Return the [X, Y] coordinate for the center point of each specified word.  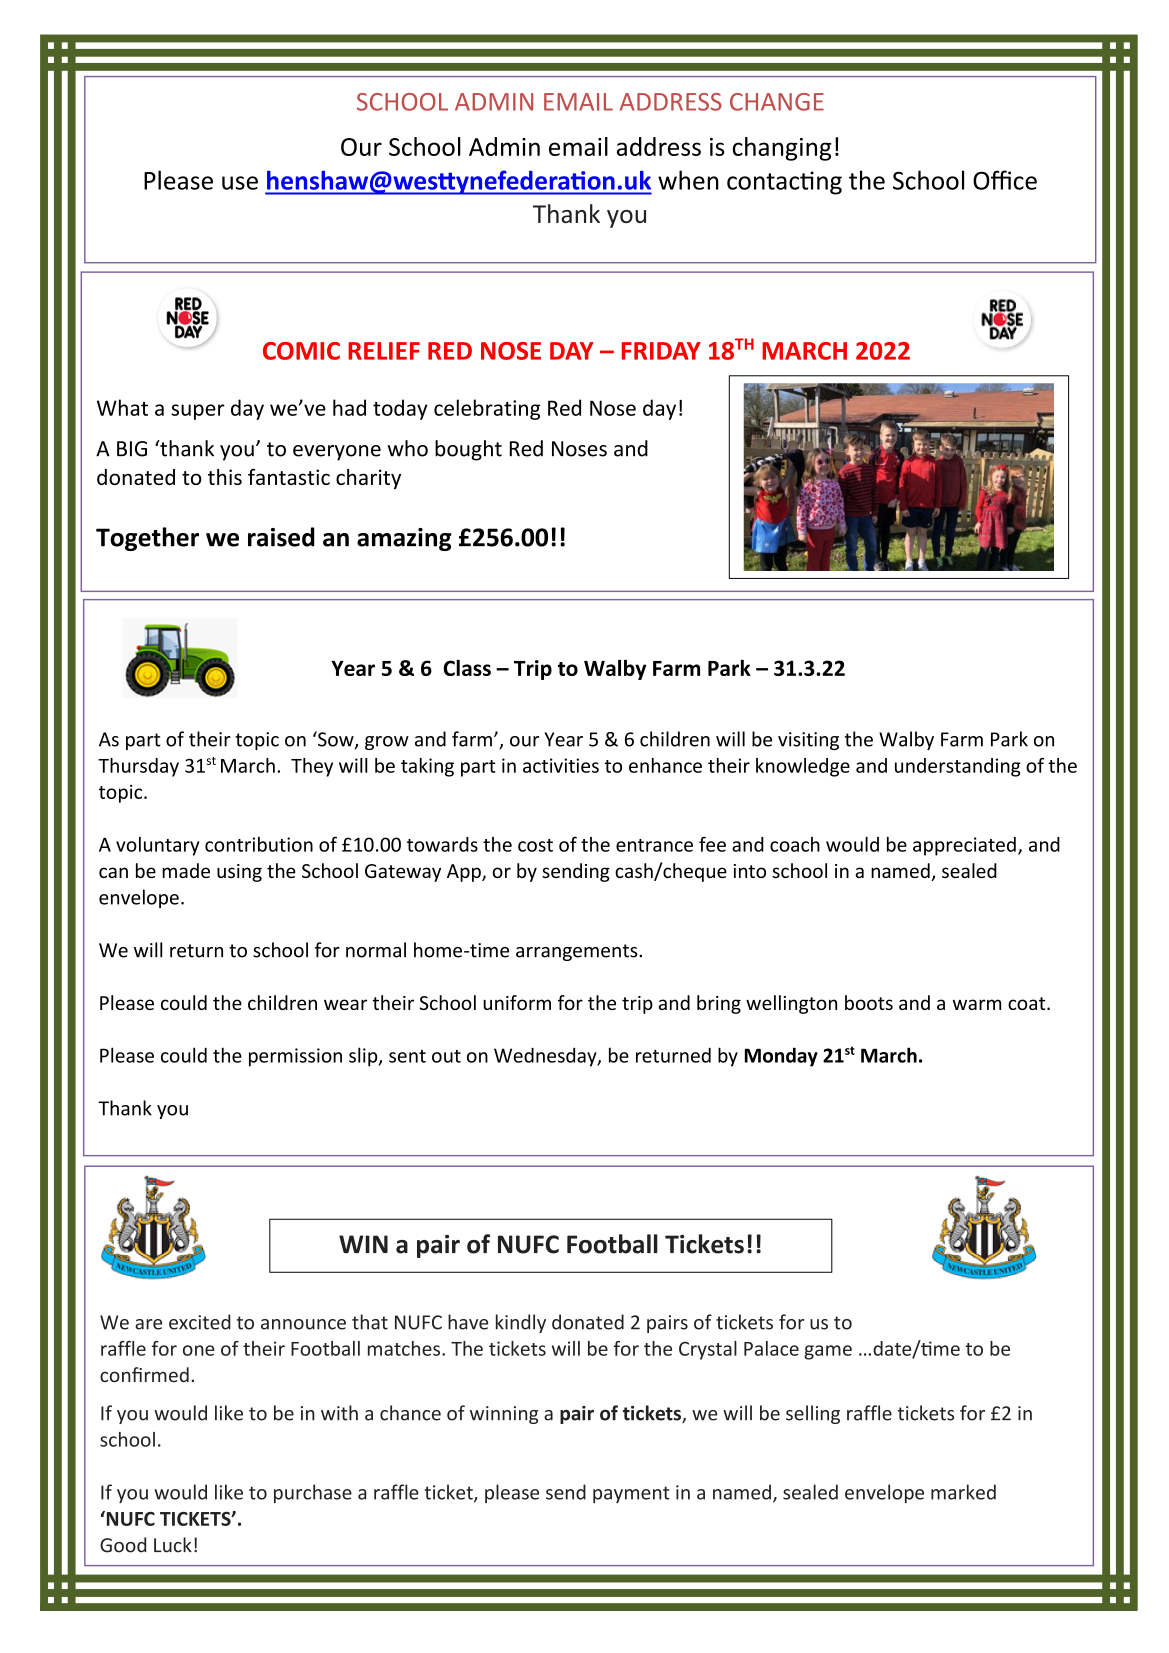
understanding [958, 767]
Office [1005, 180]
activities [561, 765]
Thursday [138, 767]
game [828, 1352]
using [239, 873]
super [198, 412]
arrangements [578, 952]
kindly [521, 1323]
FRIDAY [661, 351]
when [688, 180]
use [240, 183]
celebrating [487, 409]
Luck [173, 1545]
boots [869, 1002]
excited [200, 1322]
